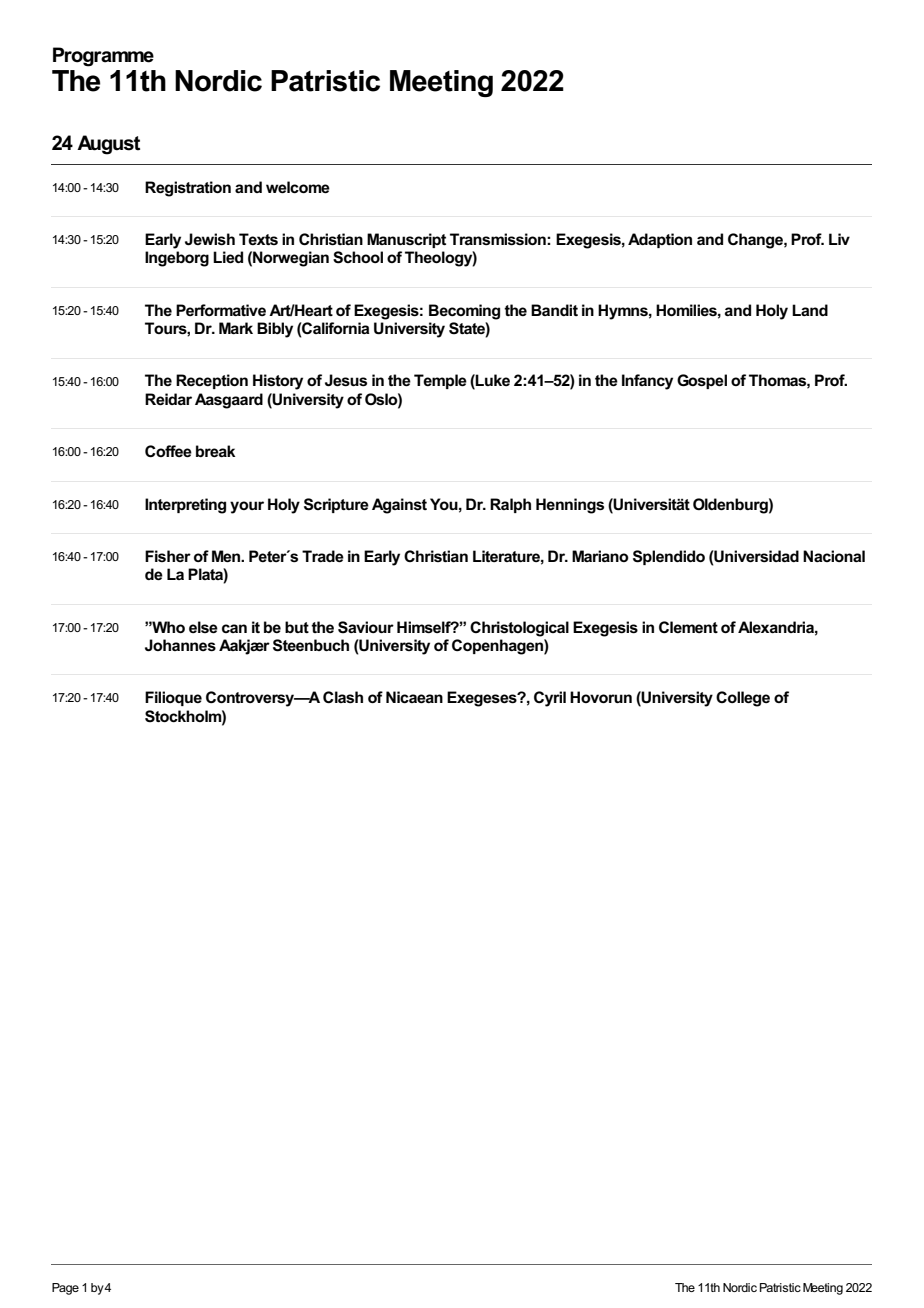 The height and width of the page is (1308, 924). I want to click on Programme, so click(103, 57).
